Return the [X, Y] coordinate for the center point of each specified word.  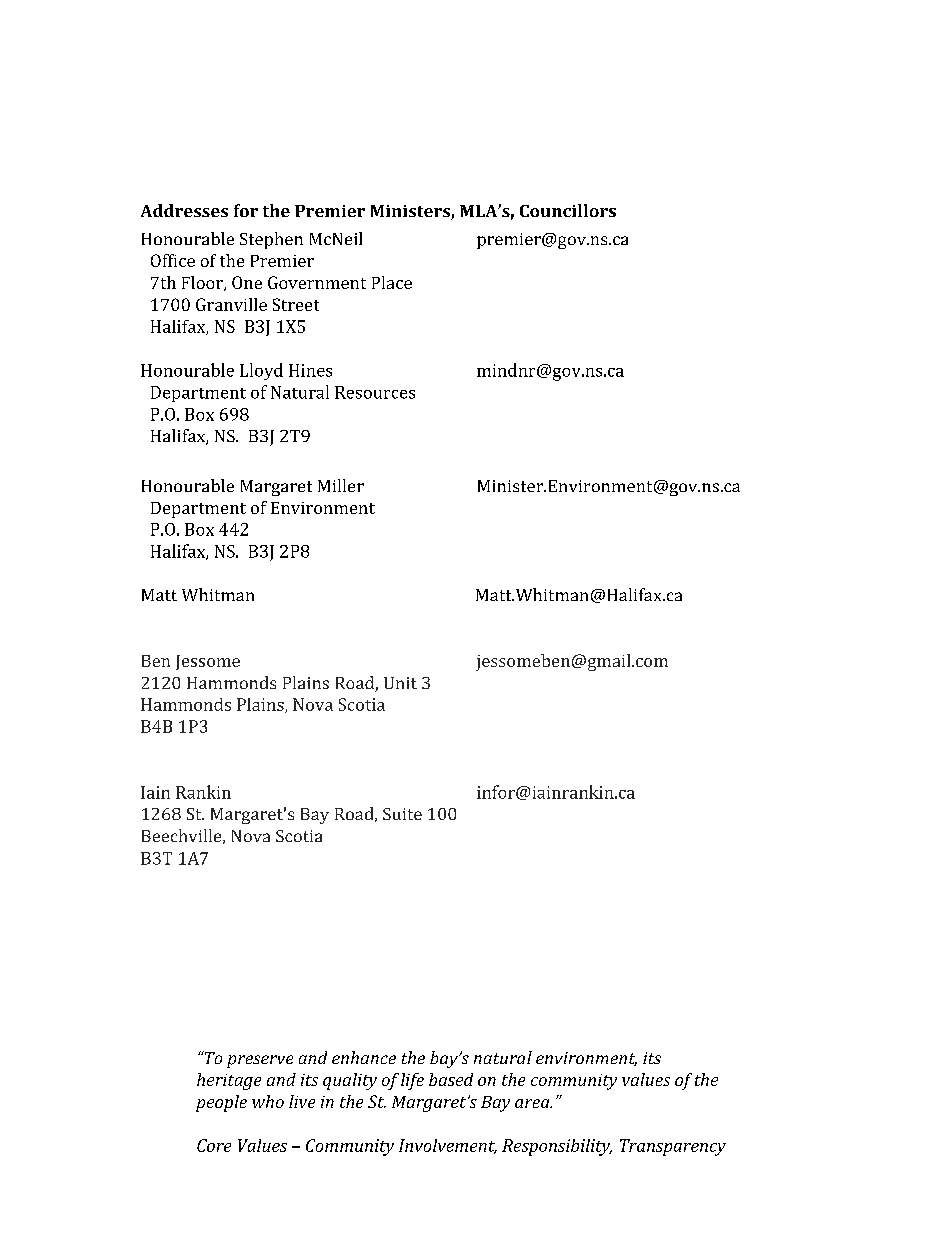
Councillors [568, 210]
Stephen [271, 240]
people [221, 1103]
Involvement [448, 1146]
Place [392, 282]
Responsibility [557, 1147]
